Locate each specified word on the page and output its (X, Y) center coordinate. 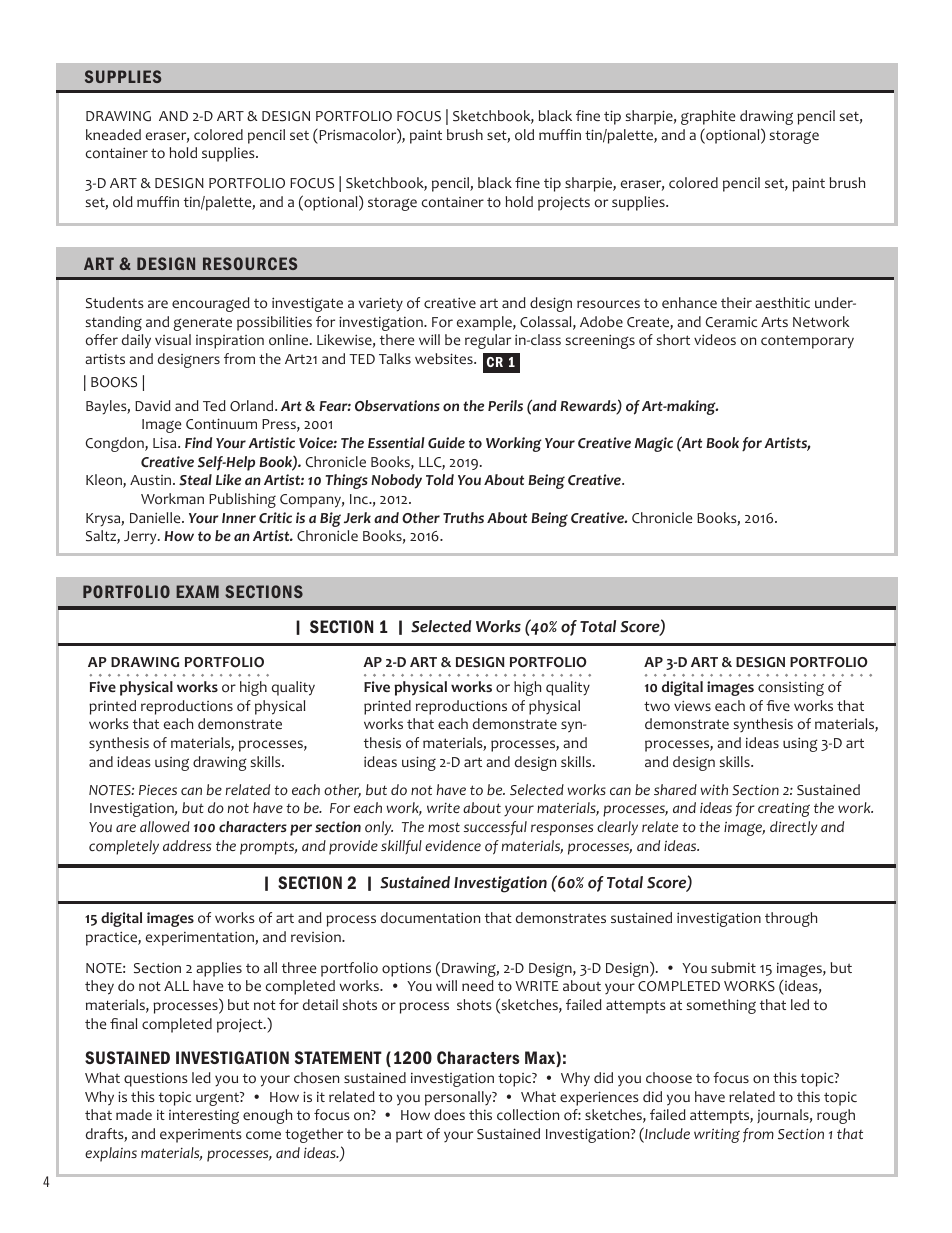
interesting (204, 1117)
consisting (791, 688)
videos (715, 340)
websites (445, 358)
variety (381, 304)
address (187, 845)
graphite (708, 117)
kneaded (113, 134)
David (153, 405)
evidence (453, 845)
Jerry (141, 537)
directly (793, 828)
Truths (463, 517)
